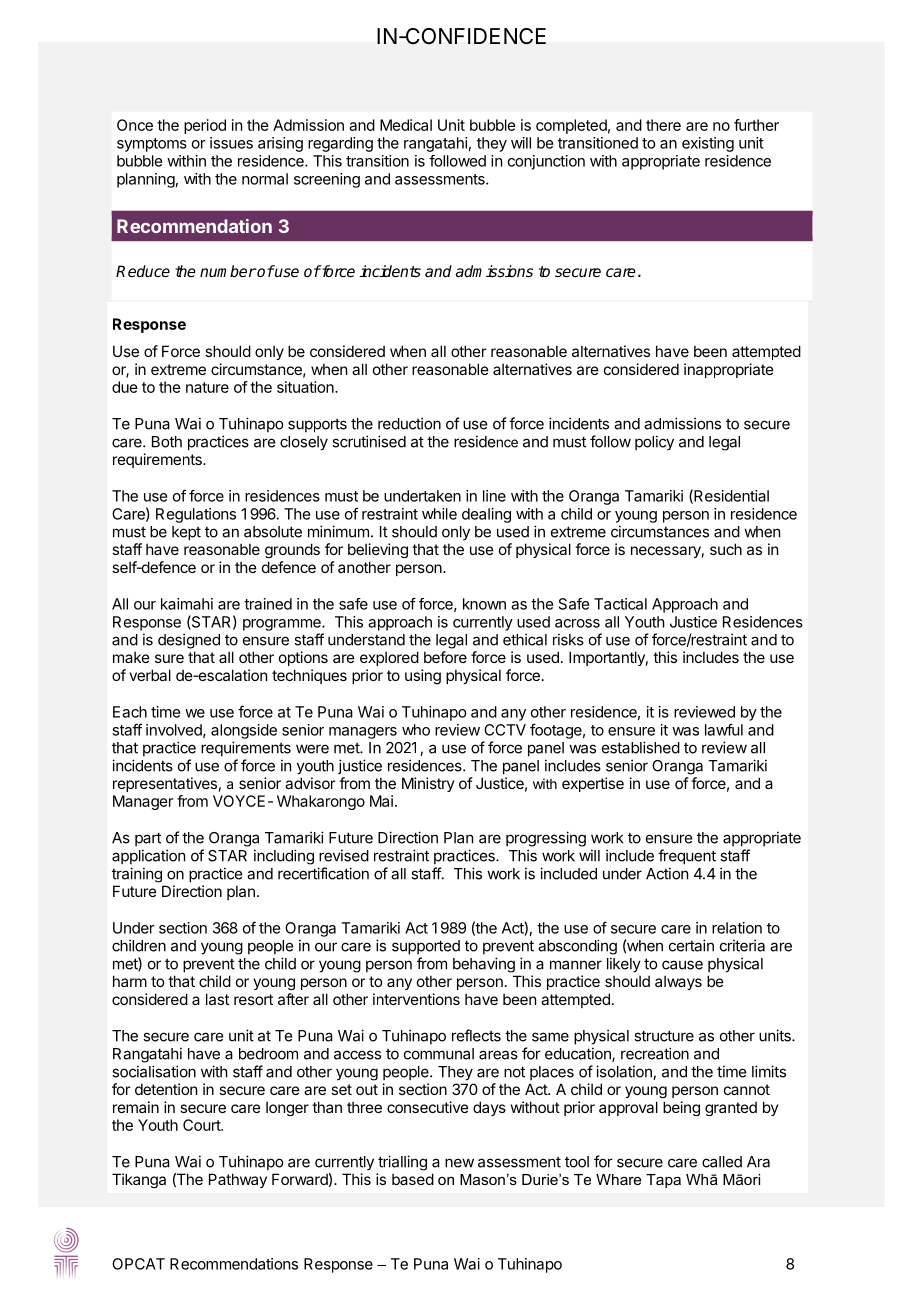 The image size is (924, 1308). Describe the element at coordinates (445, 657) in the image. I see `before` at that location.
